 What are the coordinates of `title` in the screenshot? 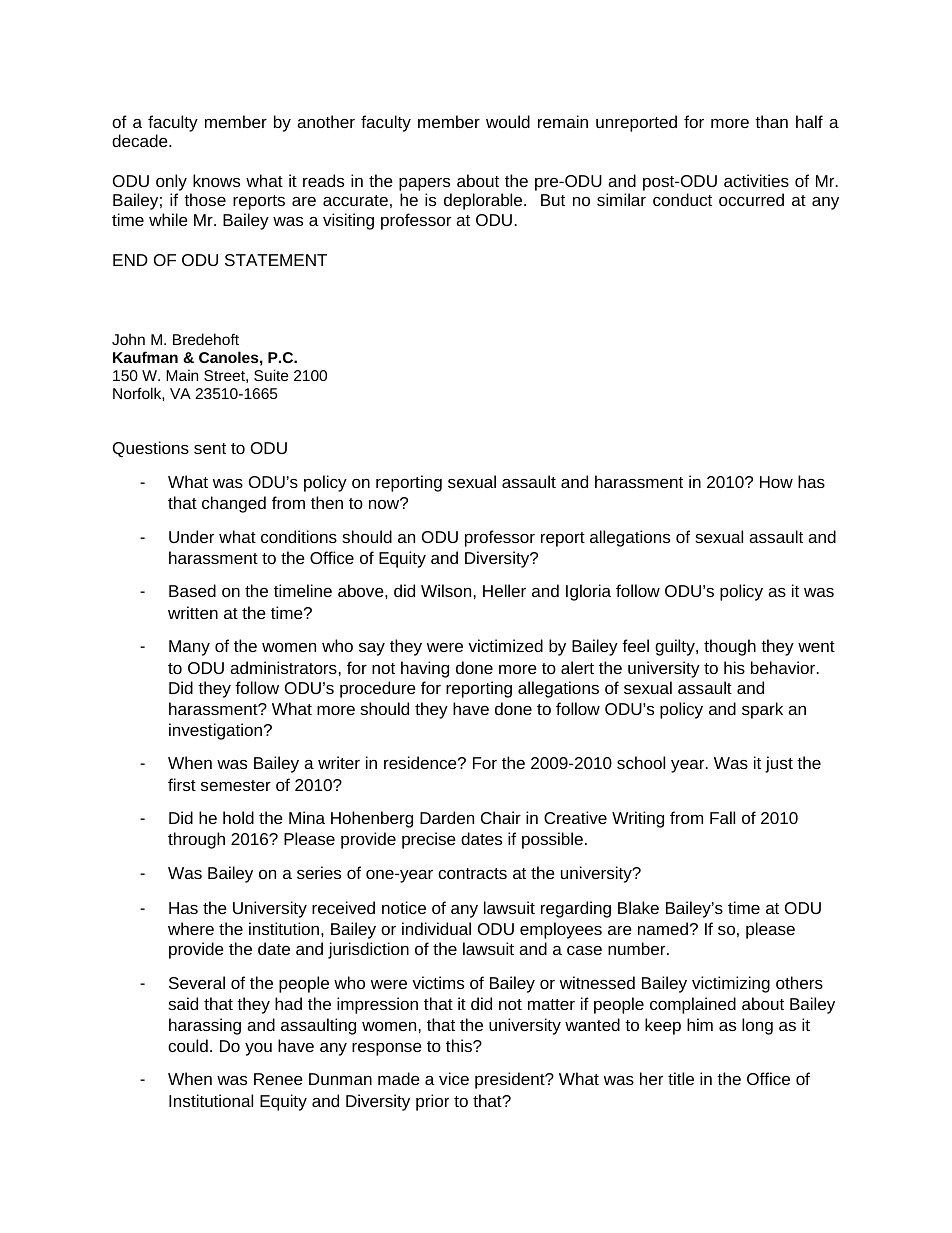 It's located at (681, 1078).
